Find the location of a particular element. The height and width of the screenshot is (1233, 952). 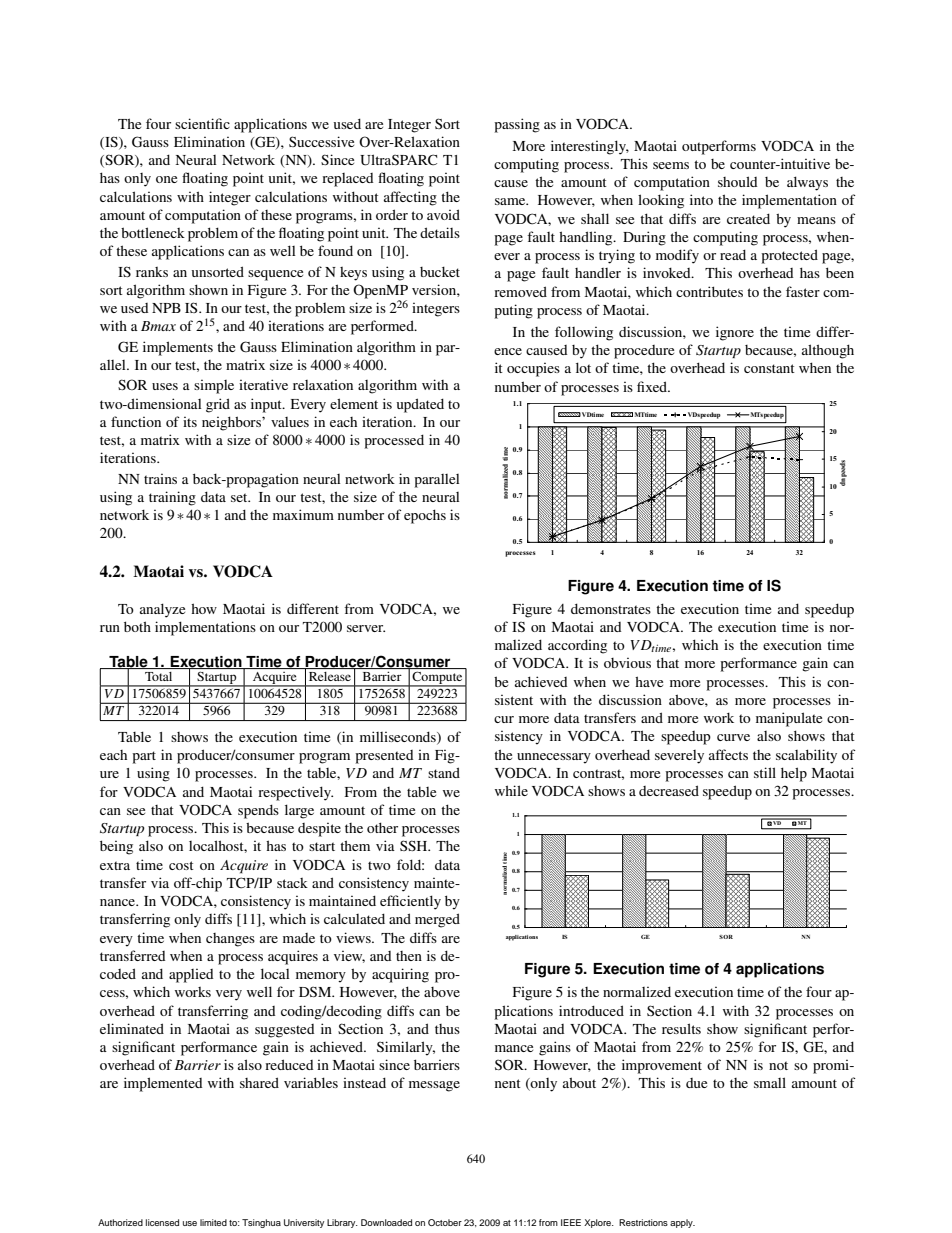

both is located at coordinates (137, 626).
